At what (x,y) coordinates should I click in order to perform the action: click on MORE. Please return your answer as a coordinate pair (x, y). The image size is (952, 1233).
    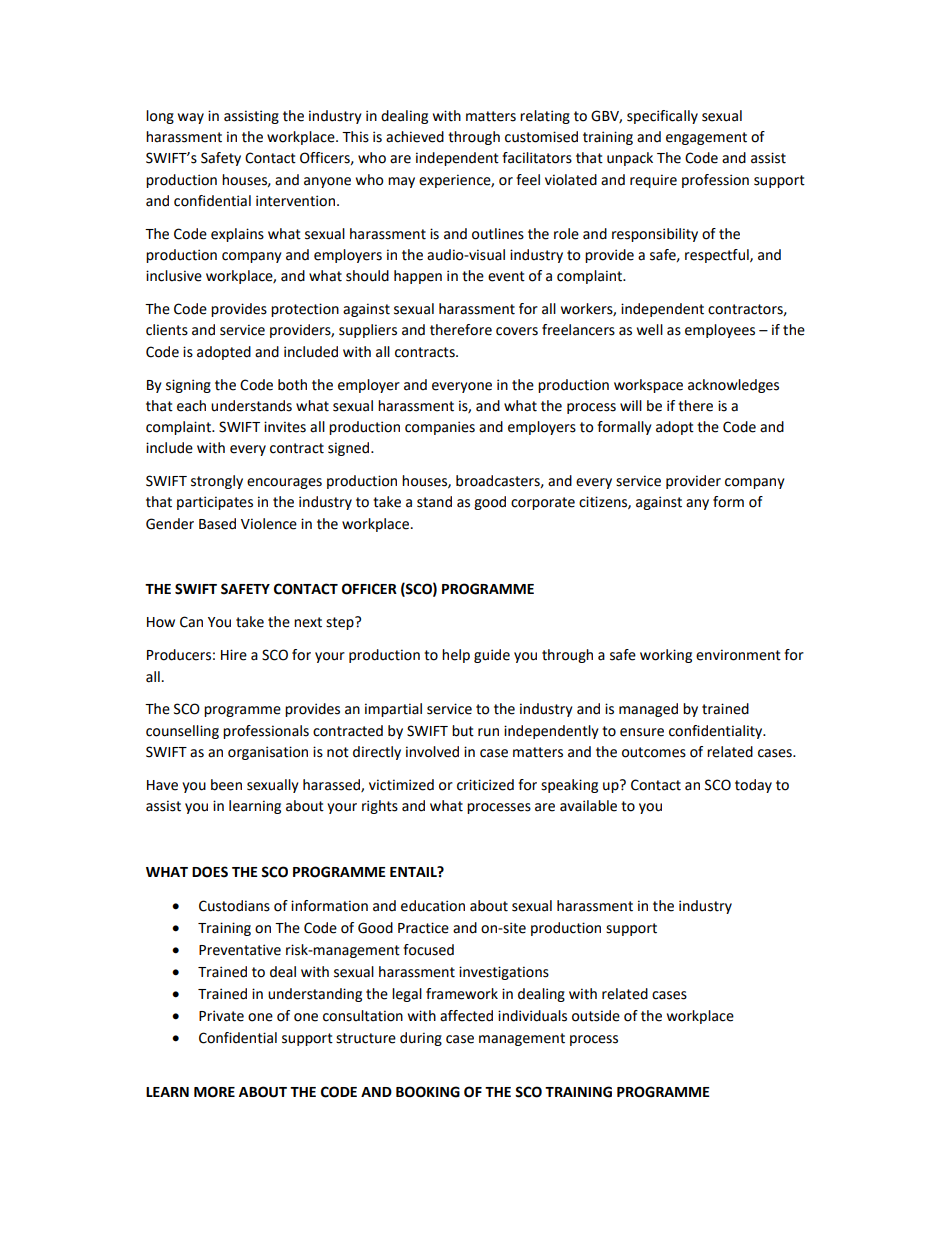
    Looking at the image, I should click on (214, 1092).
